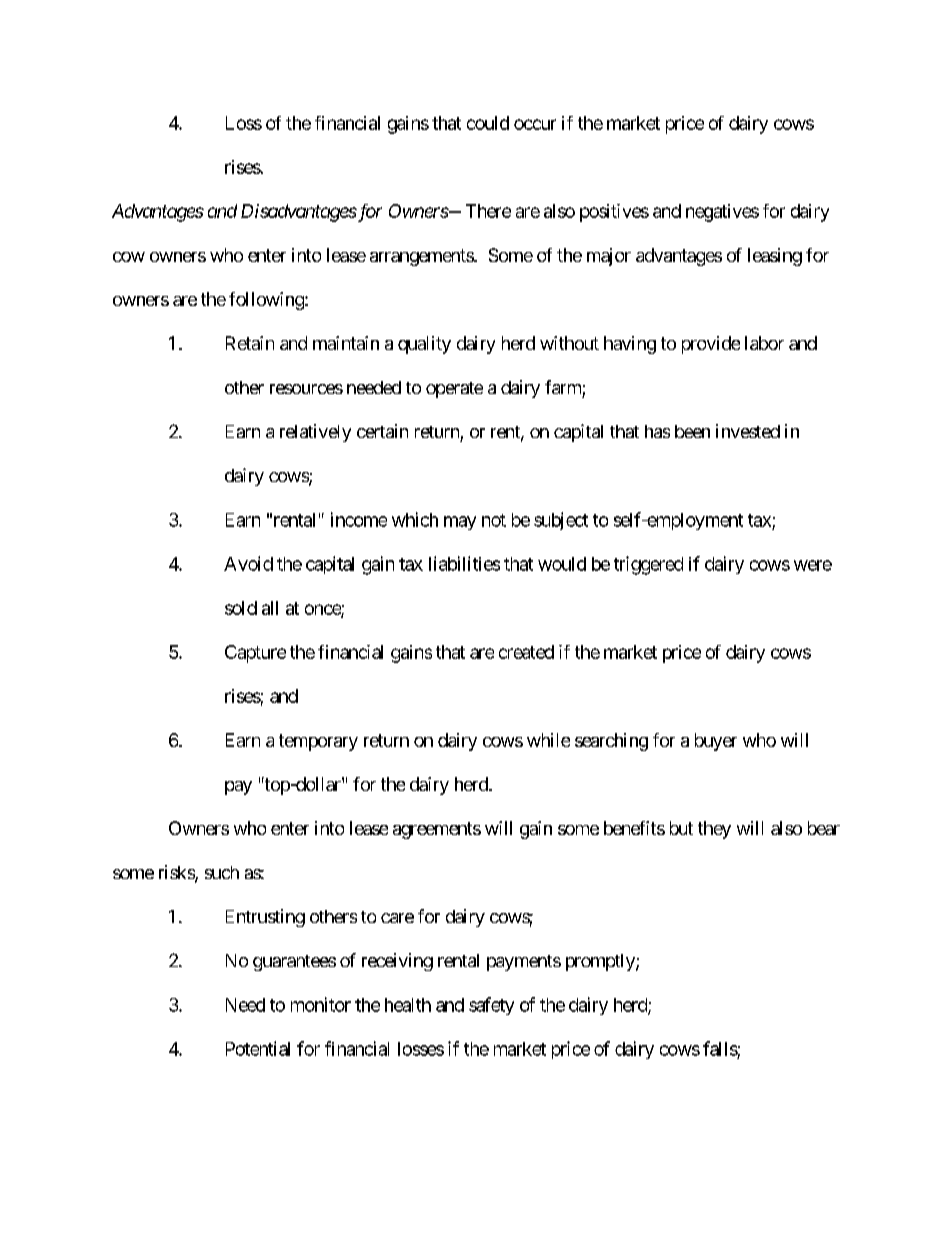  I want to click on farm, so click(563, 387).
